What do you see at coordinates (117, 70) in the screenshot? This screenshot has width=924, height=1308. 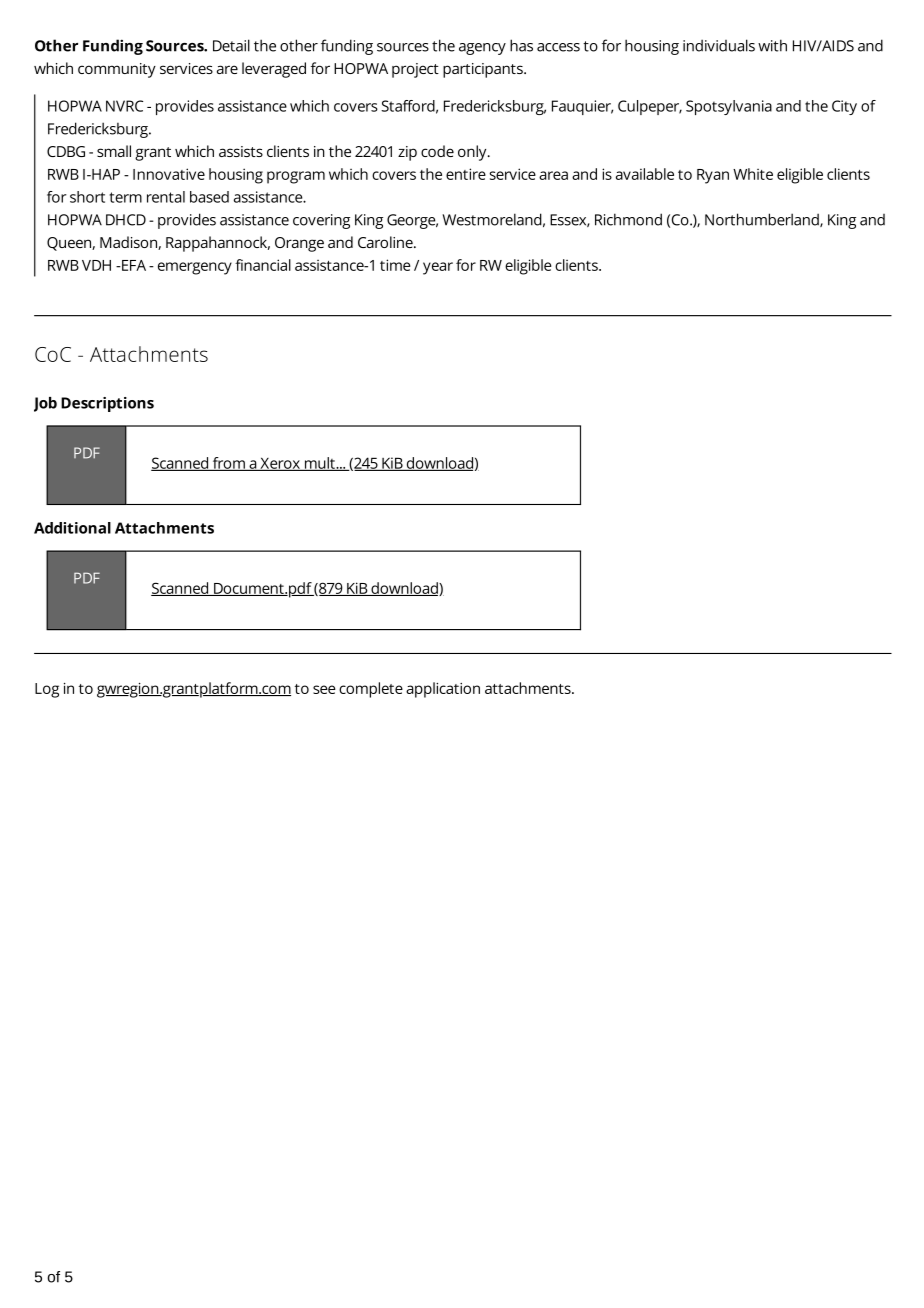 I see `community` at bounding box center [117, 70].
